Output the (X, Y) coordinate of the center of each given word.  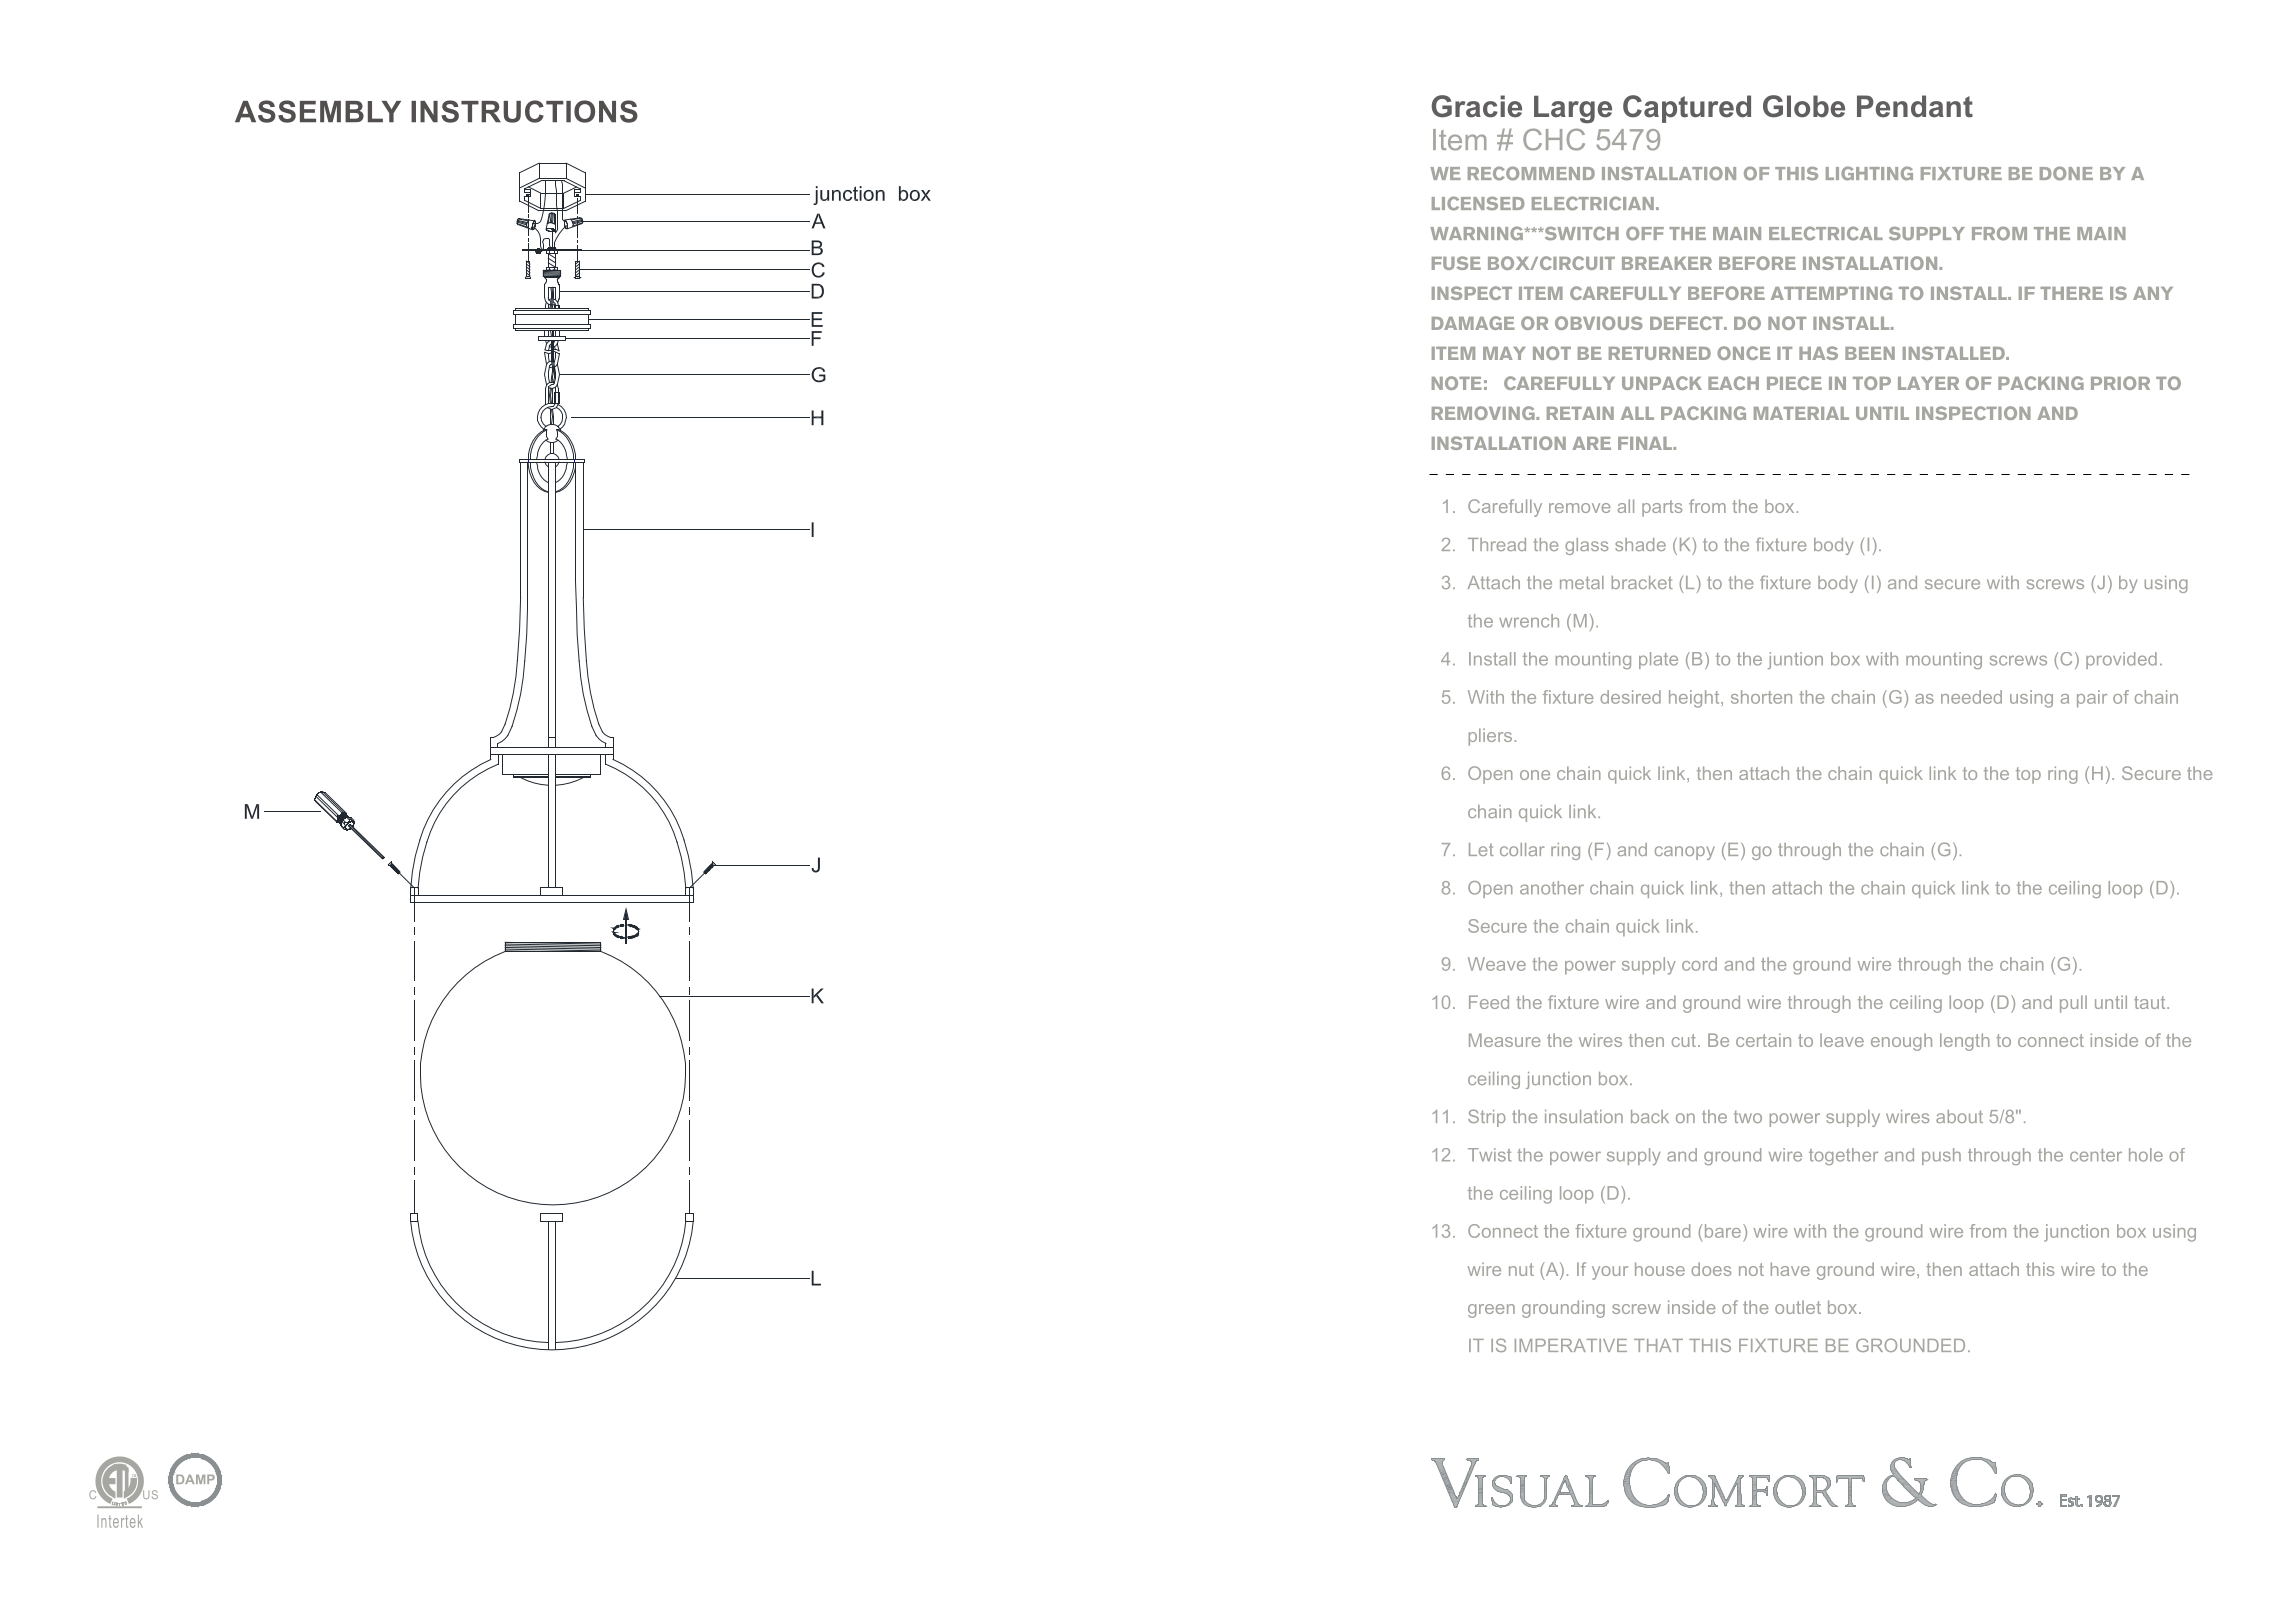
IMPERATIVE (1571, 1345)
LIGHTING (1869, 173)
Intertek (120, 1521)
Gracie (1477, 106)
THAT (1658, 1345)
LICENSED (1478, 203)
